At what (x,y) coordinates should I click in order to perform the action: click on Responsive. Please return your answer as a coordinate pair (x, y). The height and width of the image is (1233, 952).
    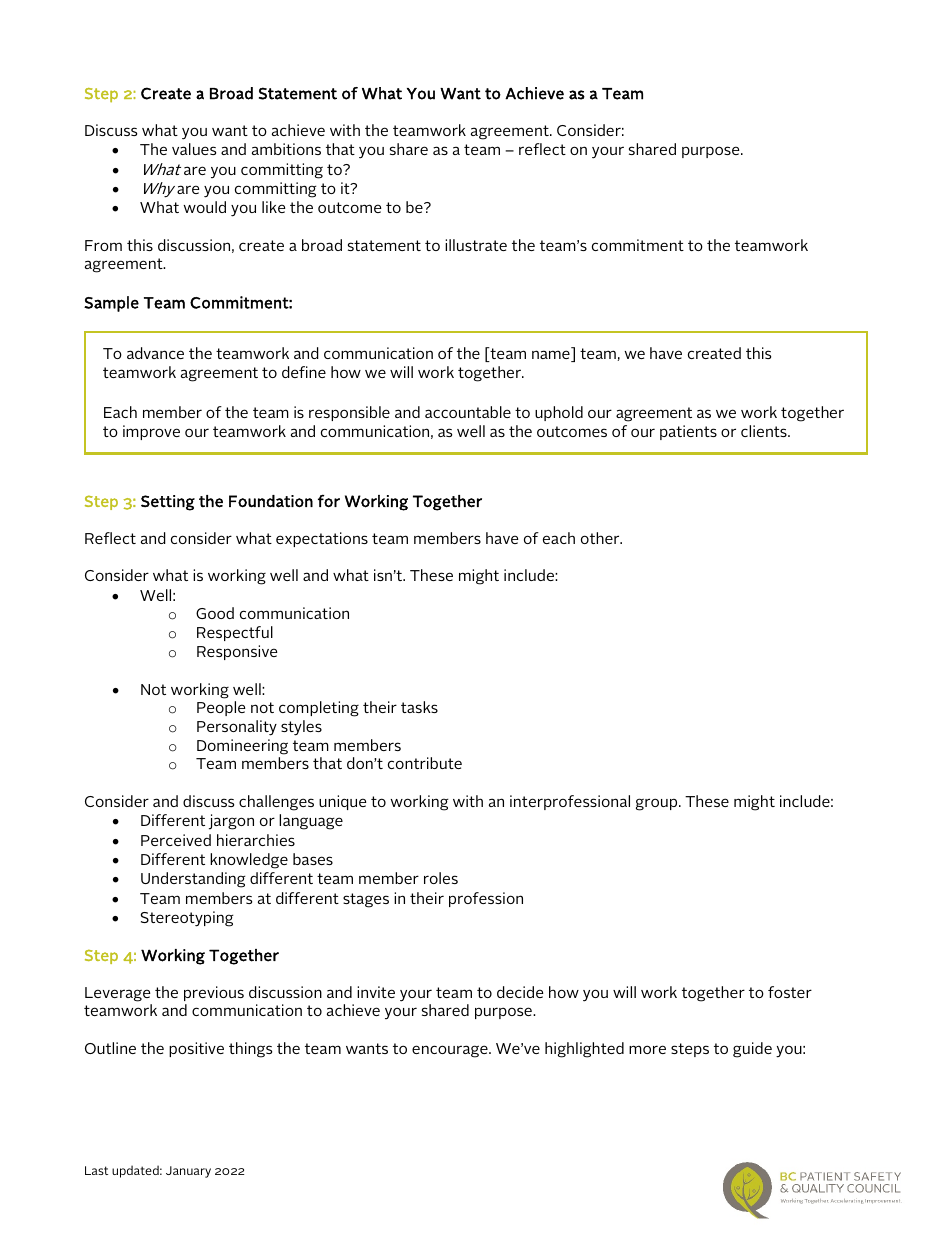
    Looking at the image, I should click on (237, 652).
